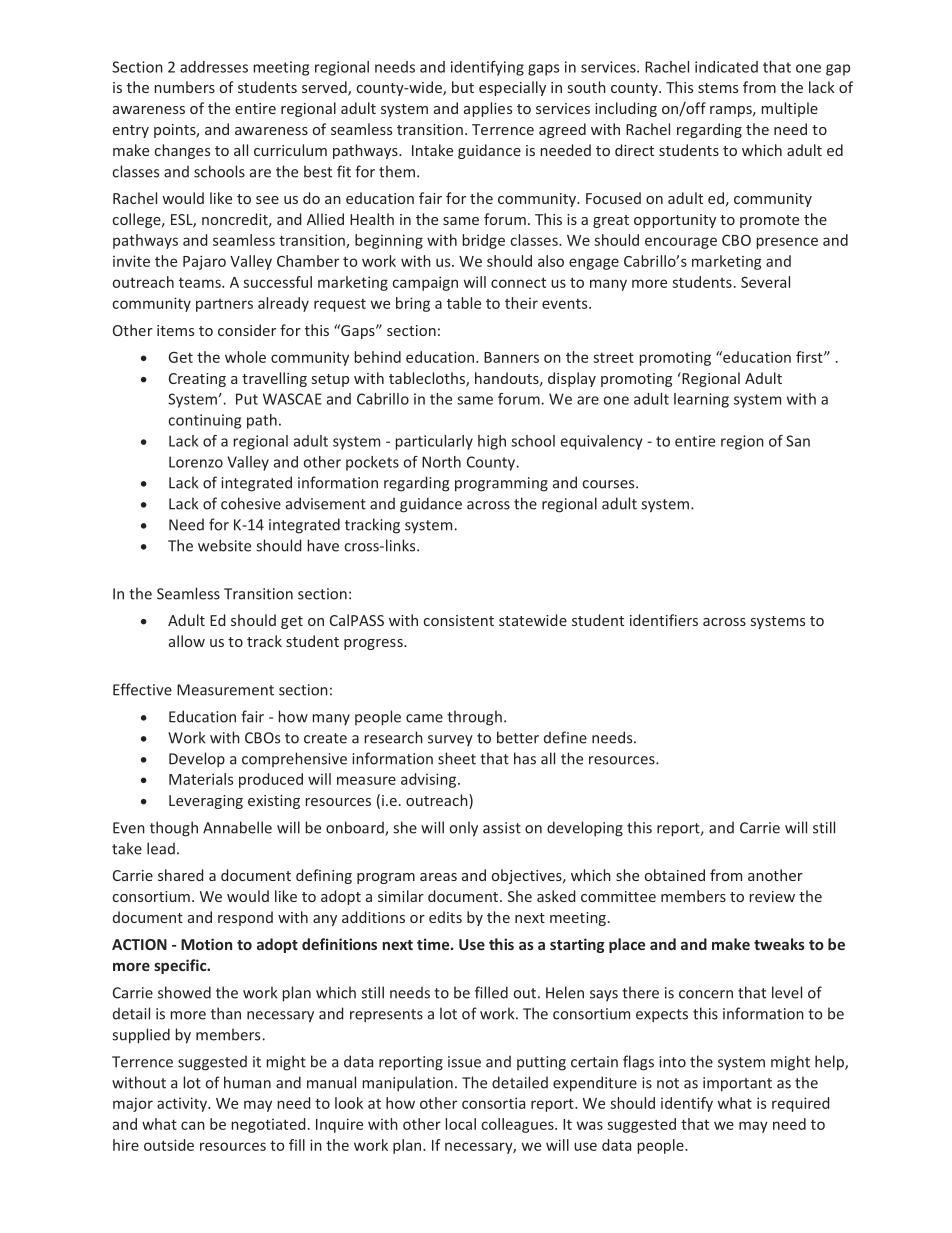  Describe the element at coordinates (789, 109) in the screenshot. I see `multiple` at that location.
